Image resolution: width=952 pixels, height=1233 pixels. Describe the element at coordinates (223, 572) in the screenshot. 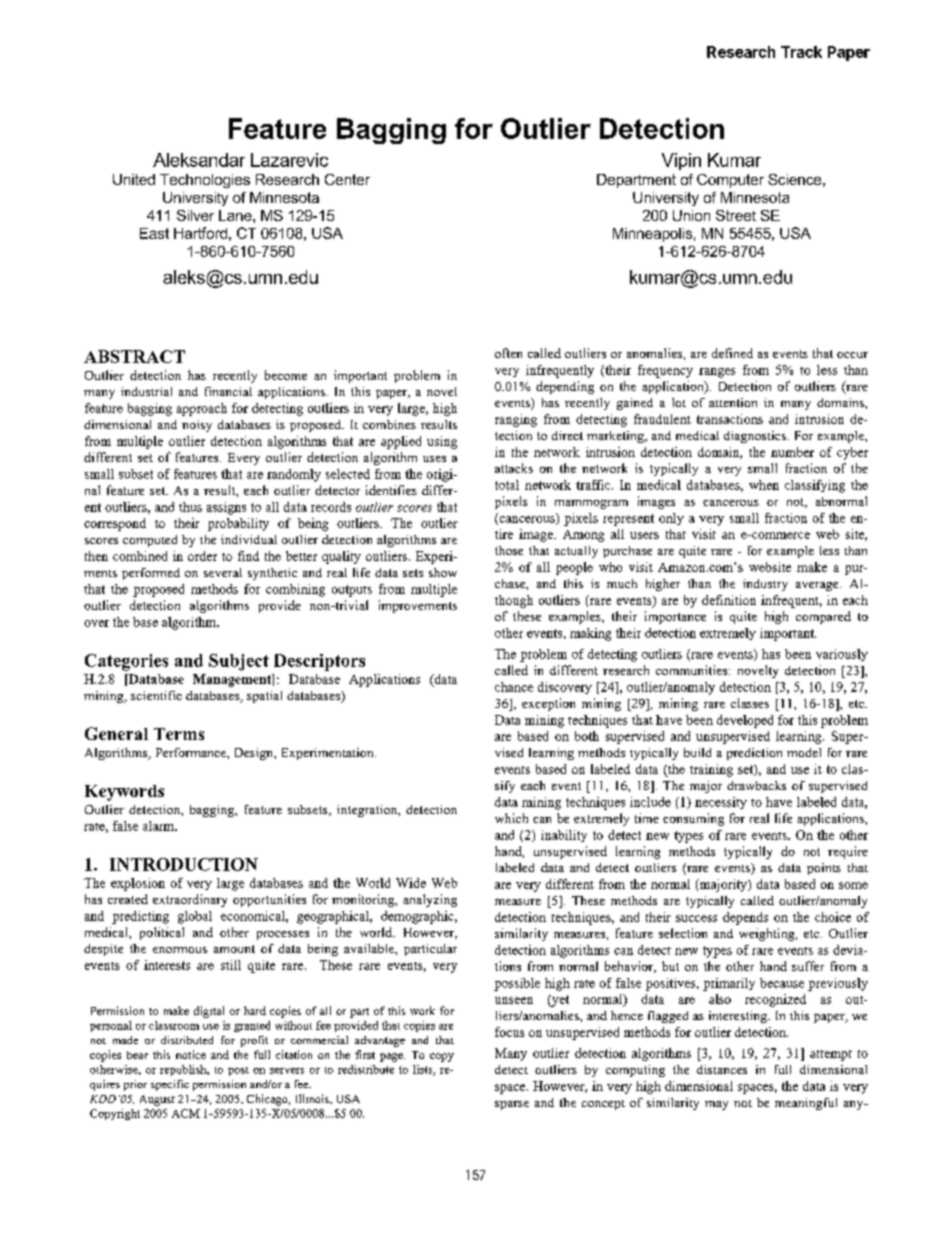

I see `several` at that location.
